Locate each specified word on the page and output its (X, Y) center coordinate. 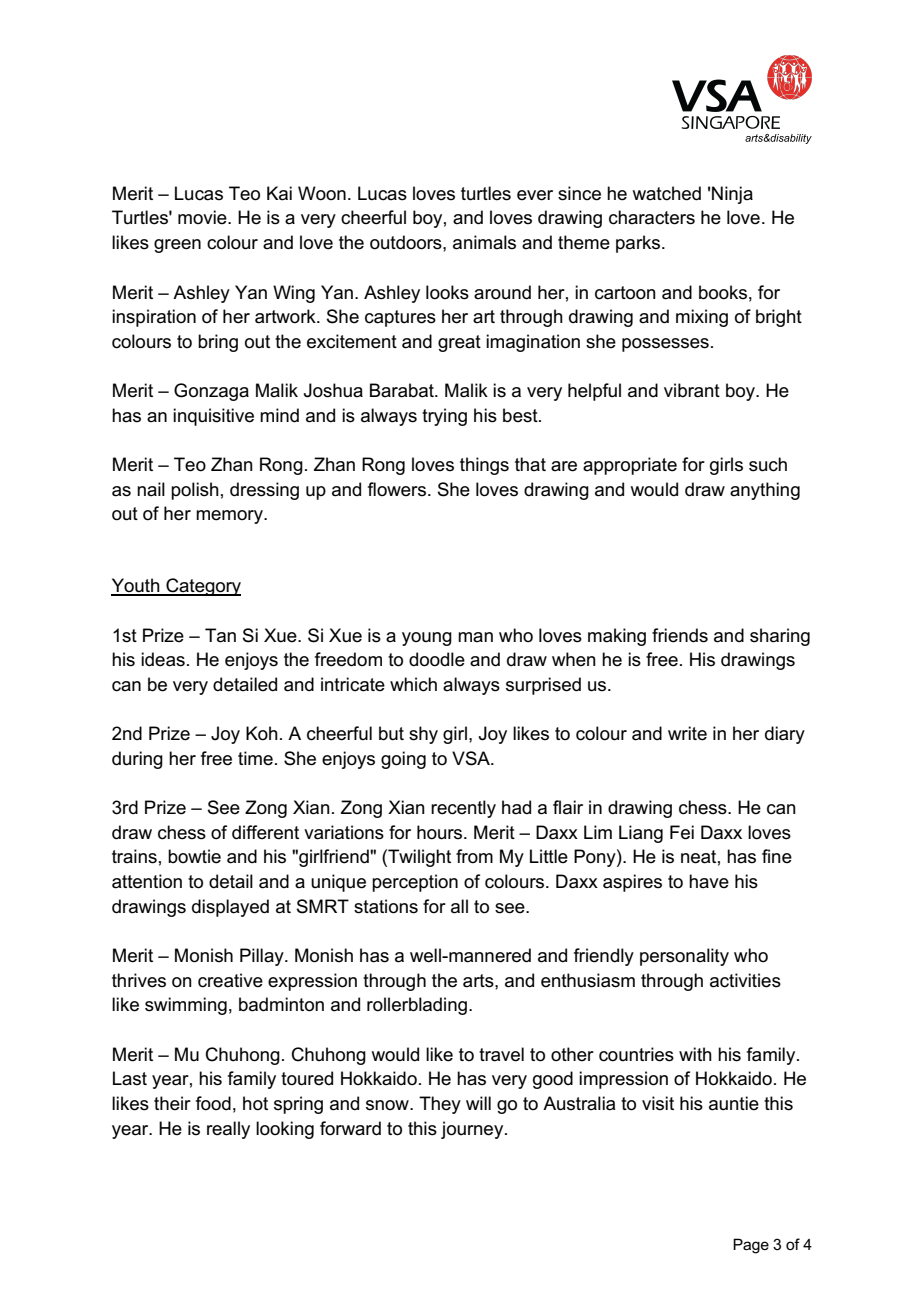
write (687, 733)
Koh (262, 733)
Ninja (732, 195)
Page (751, 1246)
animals (484, 242)
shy (423, 735)
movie (203, 217)
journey (473, 1130)
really (228, 1130)
